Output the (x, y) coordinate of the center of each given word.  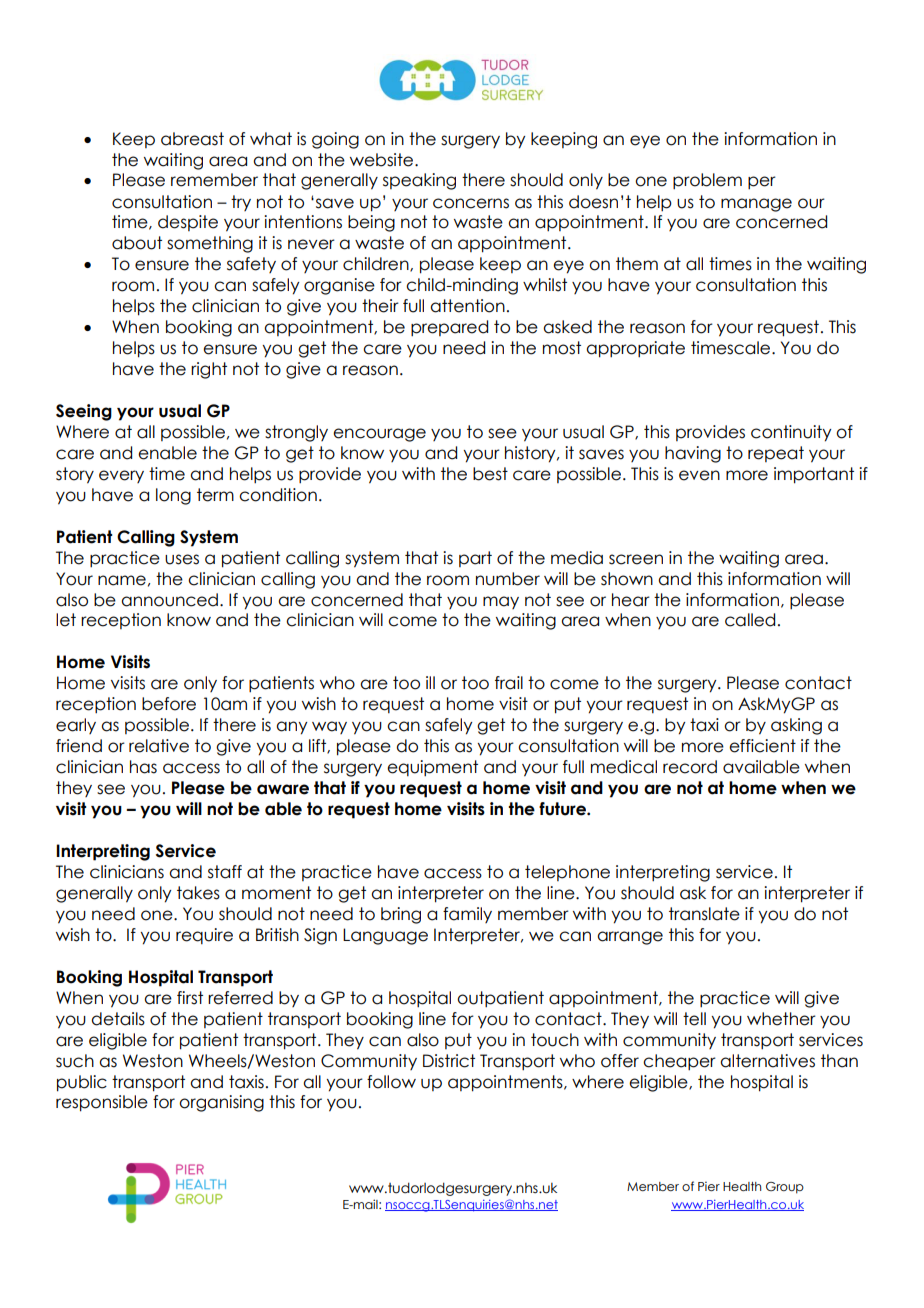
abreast (192, 139)
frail (509, 683)
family (467, 915)
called (750, 620)
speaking (419, 181)
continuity (791, 433)
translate (704, 914)
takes (198, 893)
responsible (102, 1103)
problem (707, 181)
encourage (379, 435)
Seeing (84, 412)
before (169, 704)
